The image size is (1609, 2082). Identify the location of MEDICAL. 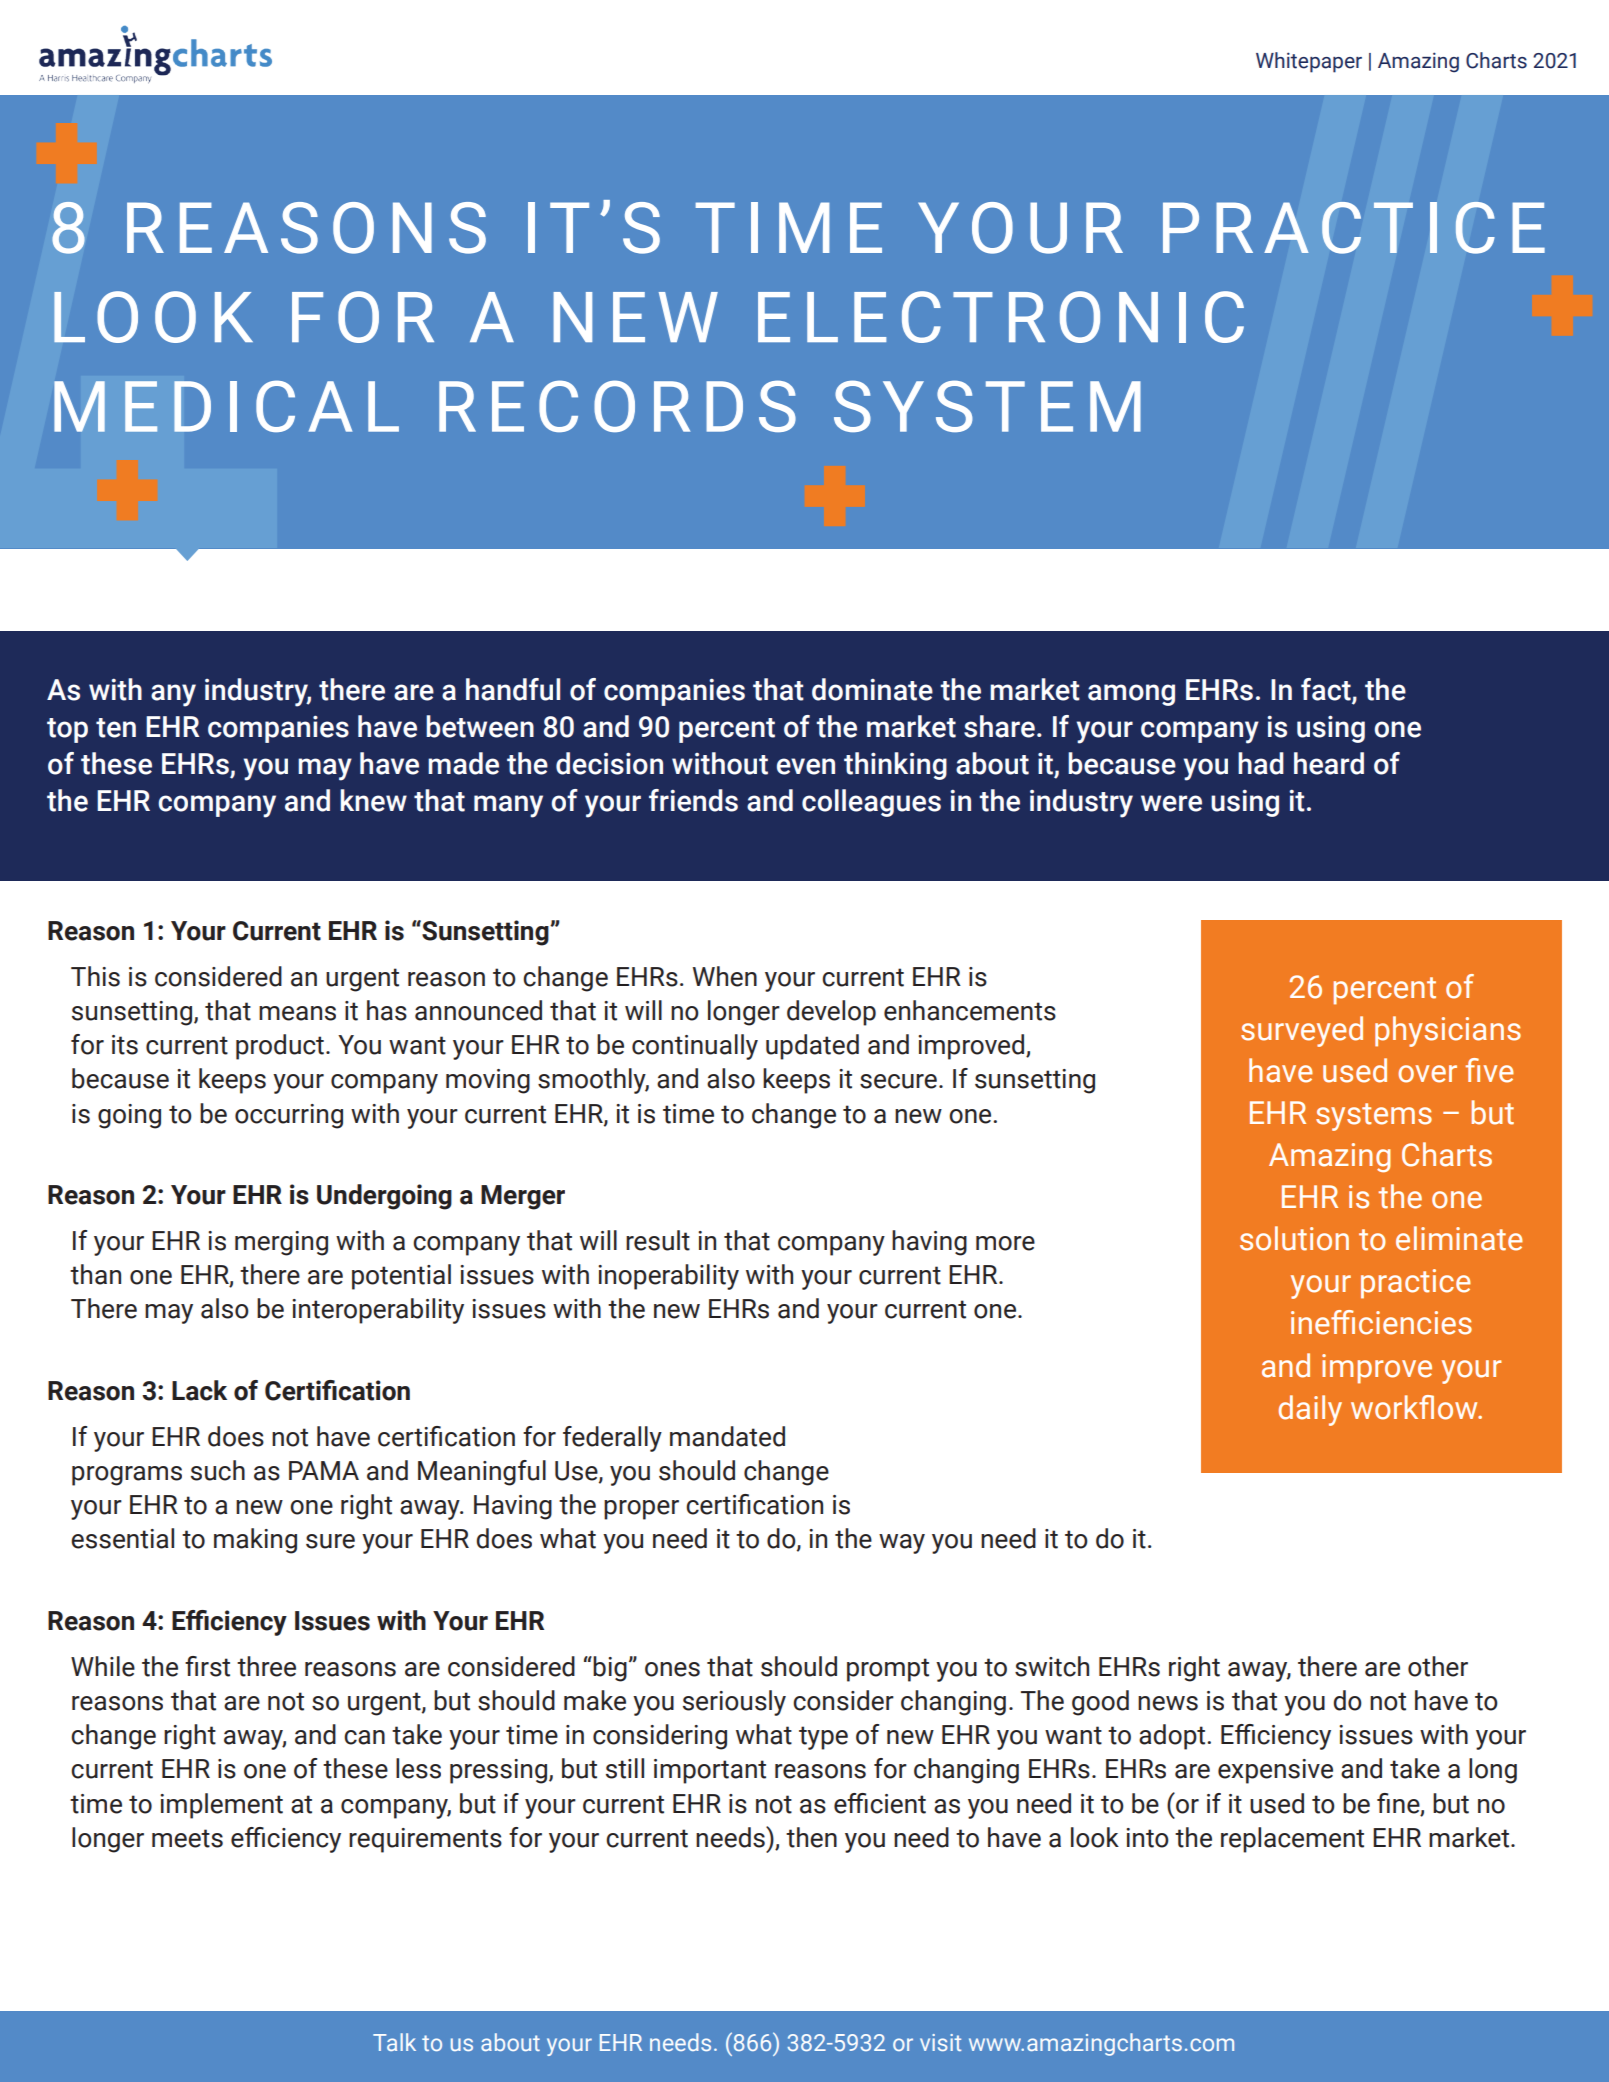
(226, 406).
